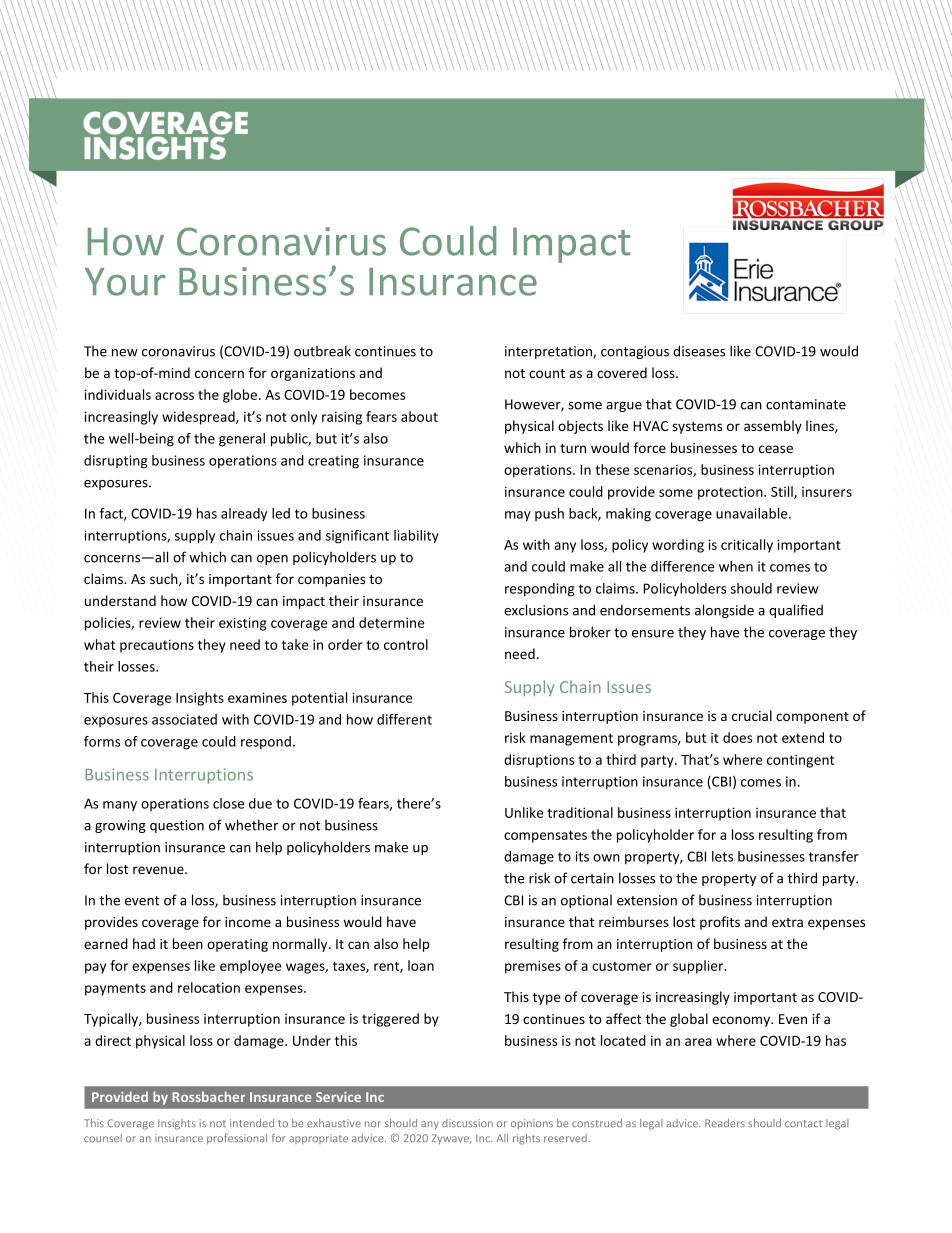 This page has height=1233, width=952. I want to click on Your, so click(125, 282).
